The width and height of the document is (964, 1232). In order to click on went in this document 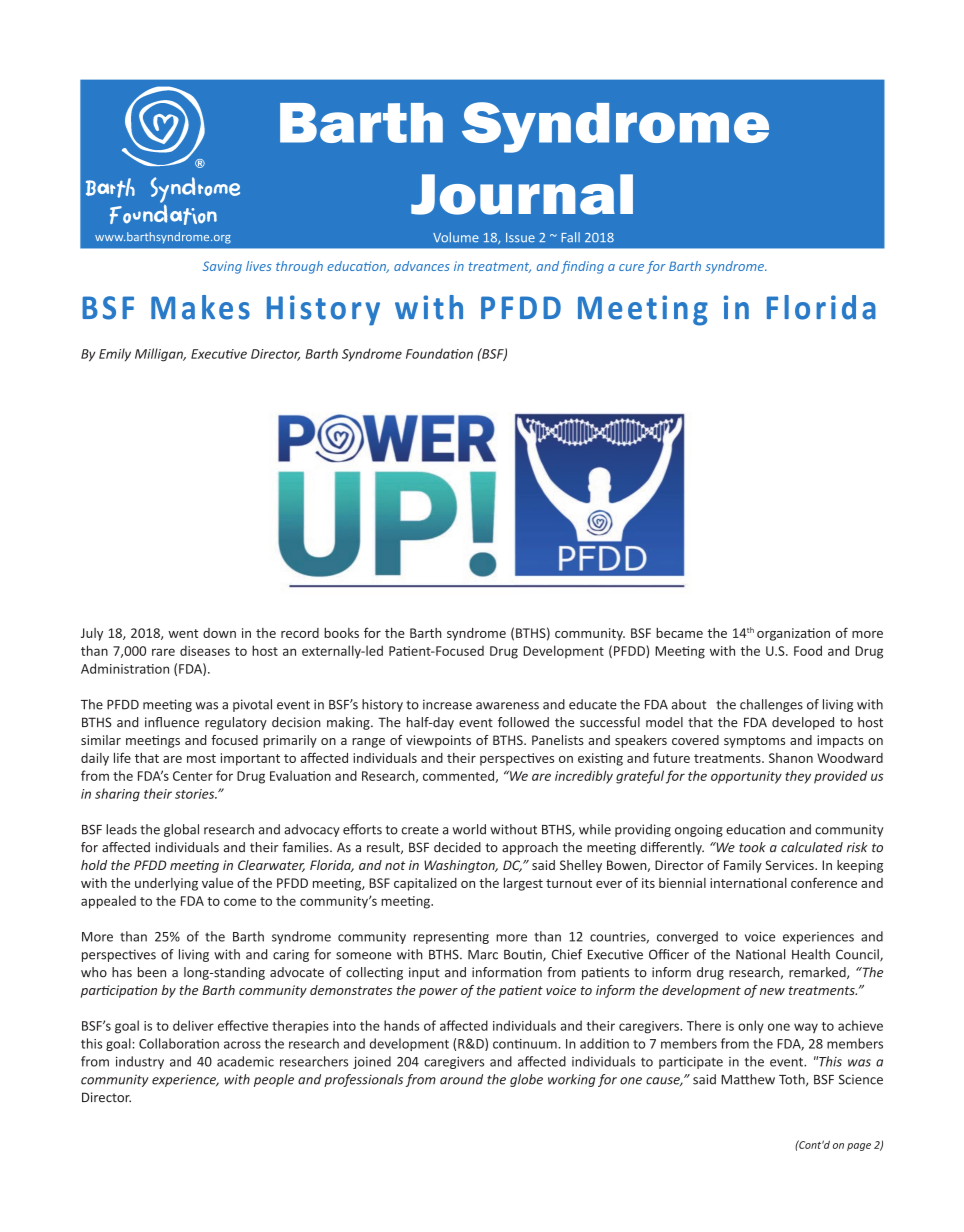, I will do `click(183, 633)`.
